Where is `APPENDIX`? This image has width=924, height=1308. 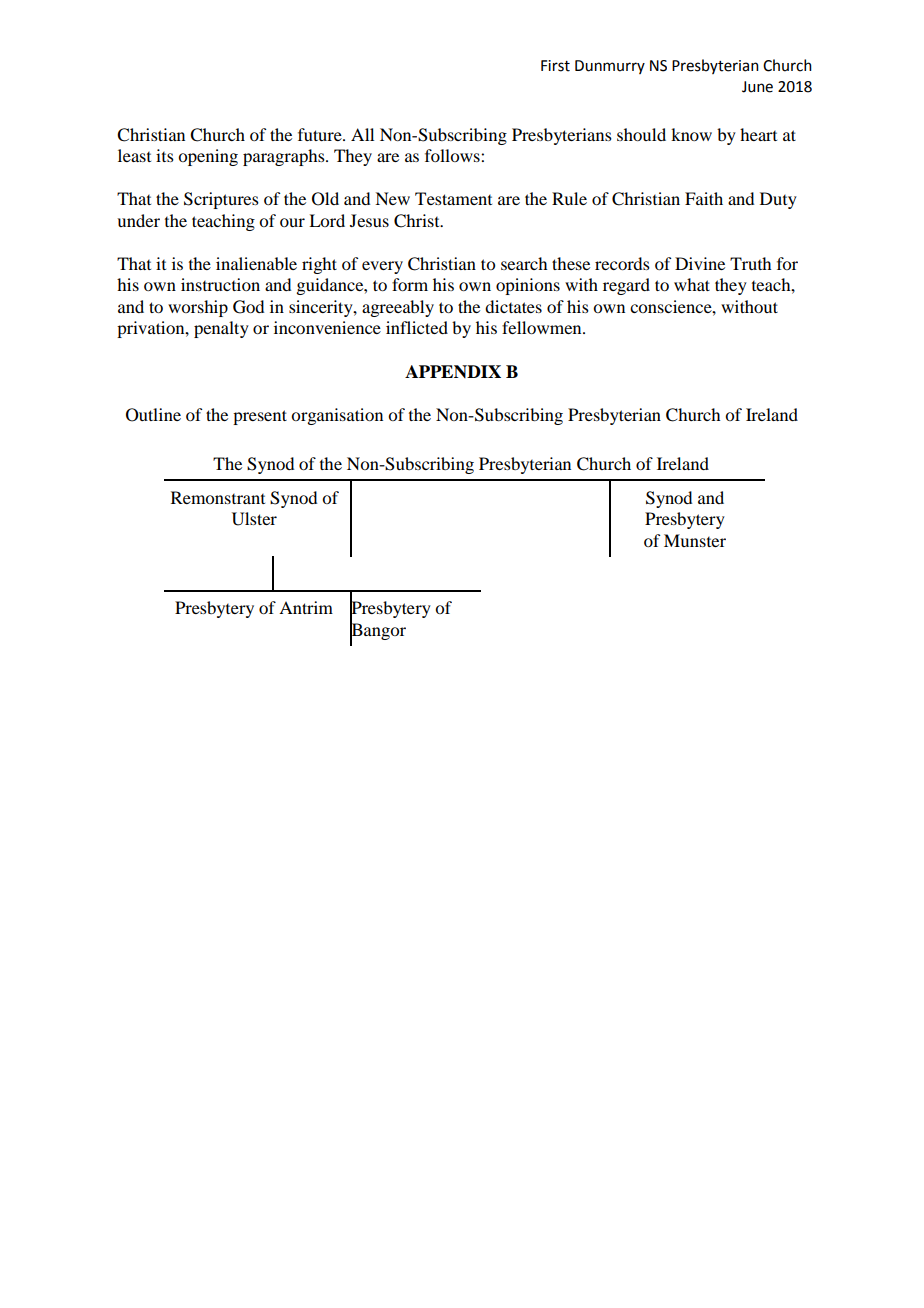 APPENDIX is located at coordinates (453, 371).
